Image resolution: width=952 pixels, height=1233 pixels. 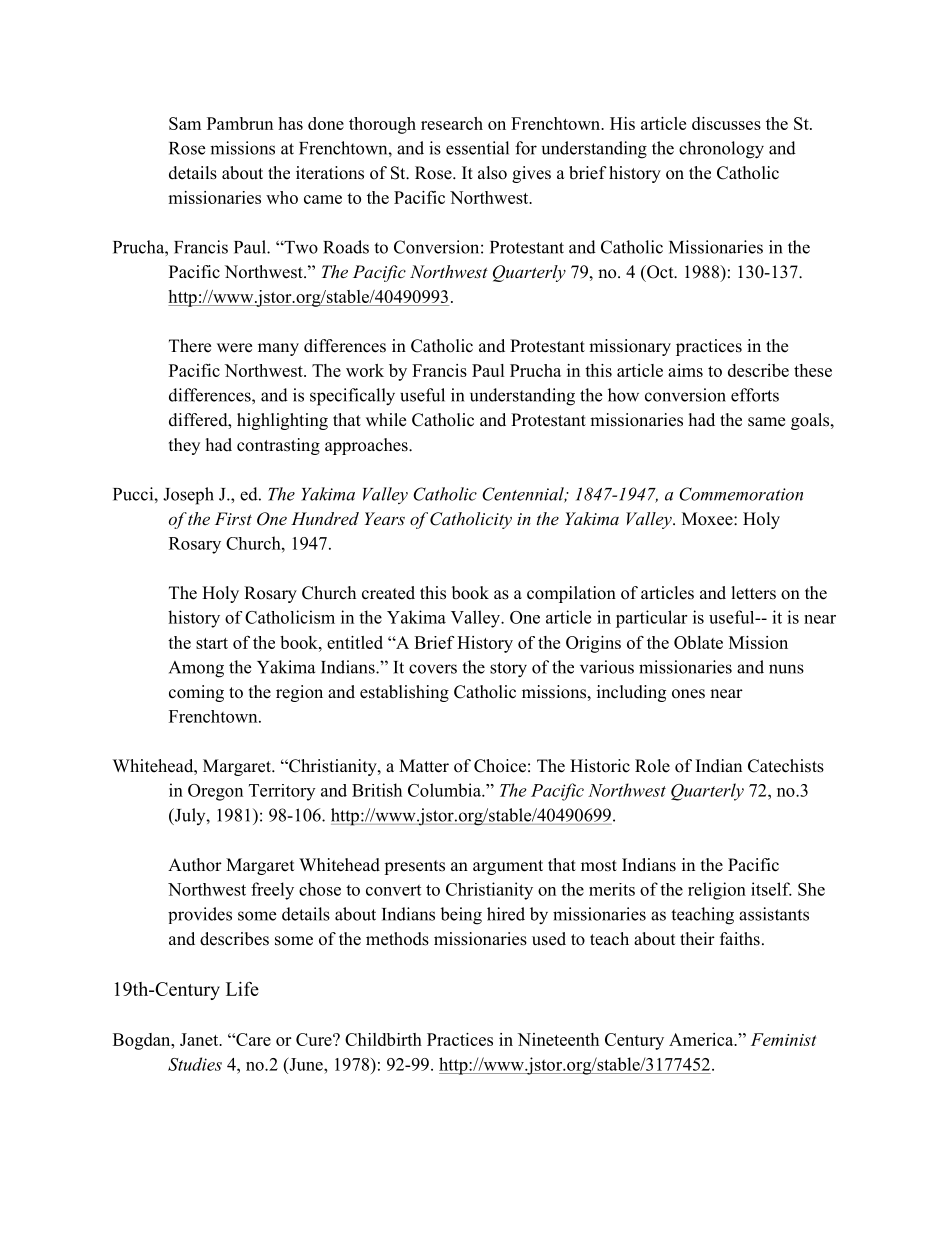 I want to click on religion, so click(x=717, y=891).
